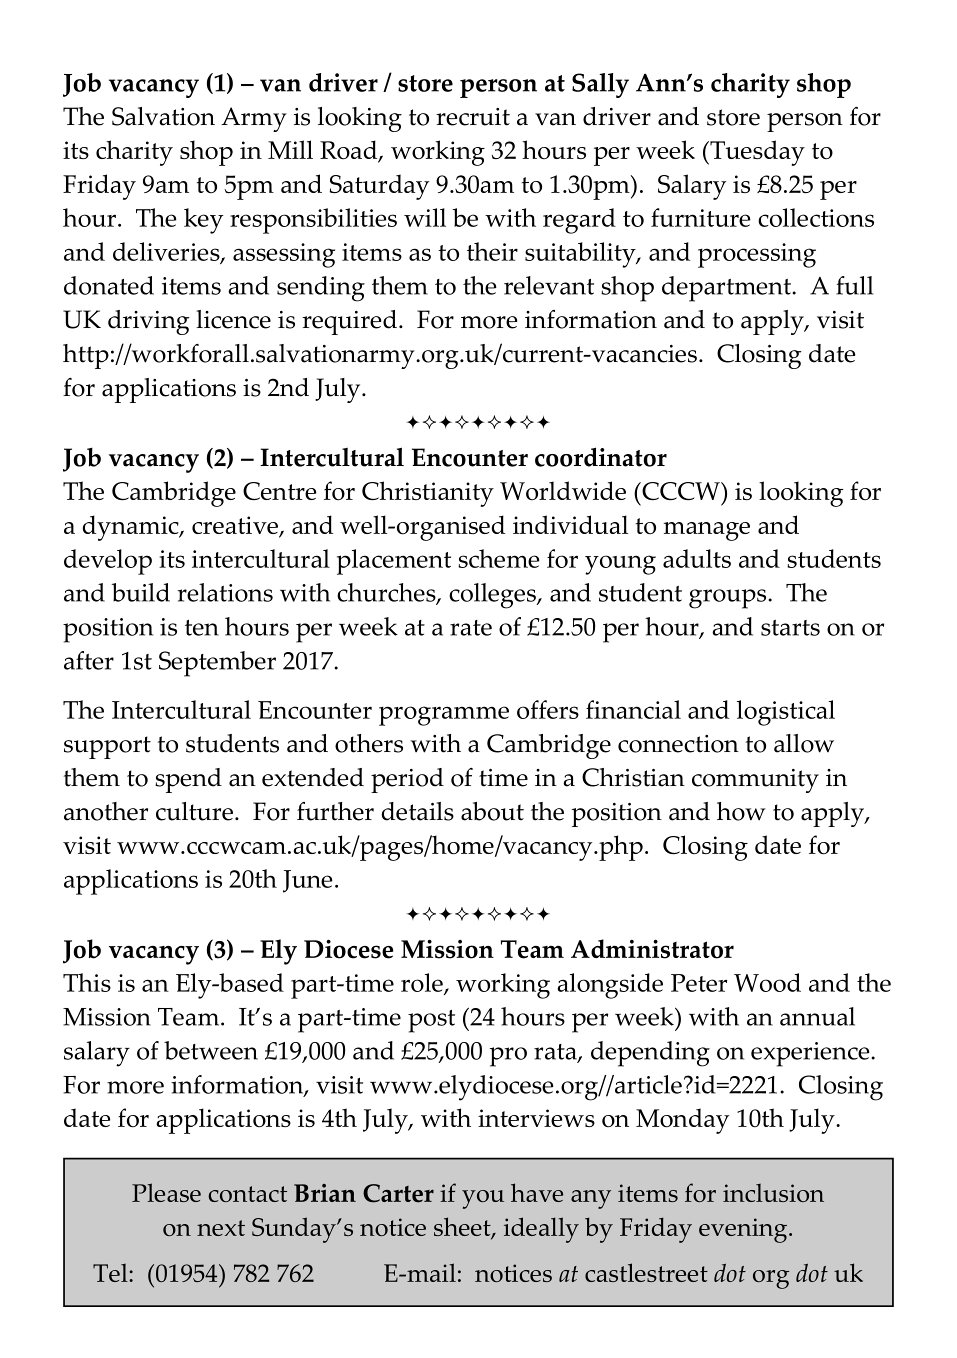 The width and height of the screenshot is (957, 1358). What do you see at coordinates (131, 528) in the screenshot?
I see `dynamic` at bounding box center [131, 528].
